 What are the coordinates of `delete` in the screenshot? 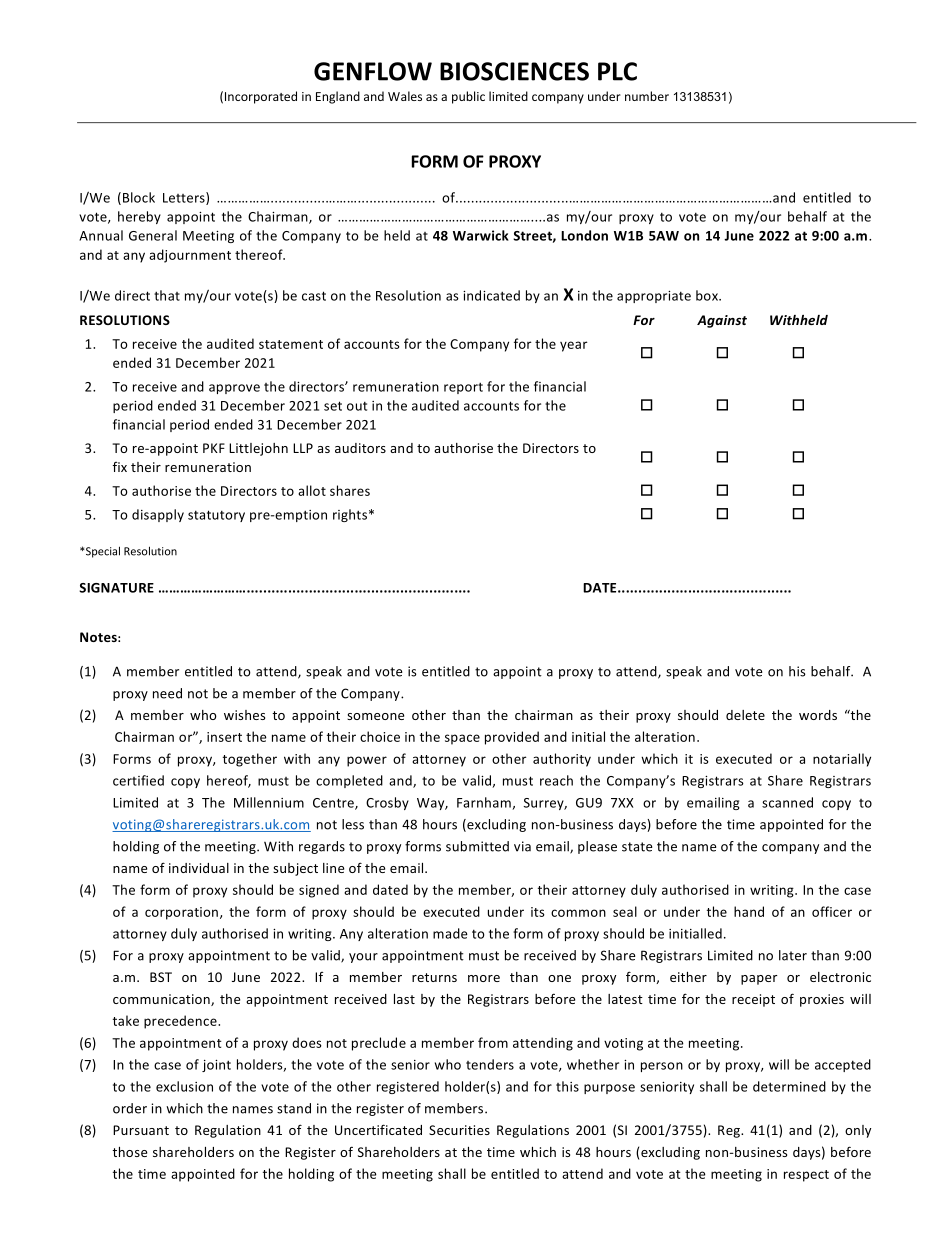 It's located at (745, 715).
